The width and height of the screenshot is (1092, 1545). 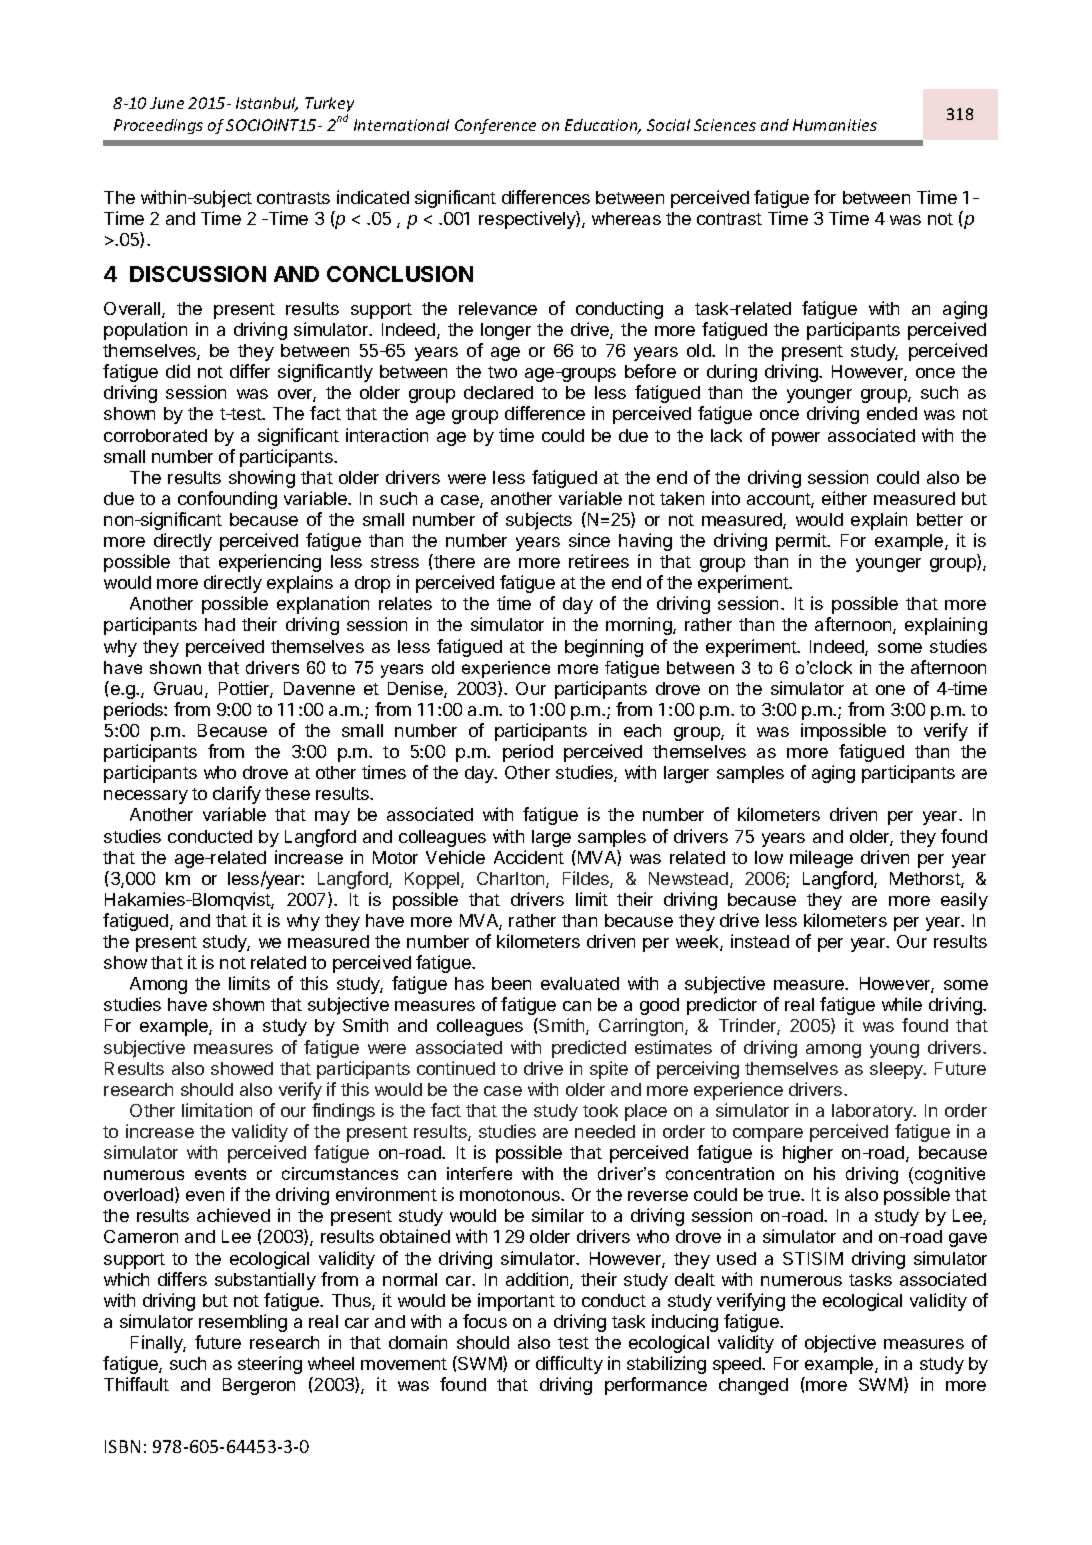 What do you see at coordinates (495, 126) in the screenshot?
I see `Conference` at bounding box center [495, 126].
